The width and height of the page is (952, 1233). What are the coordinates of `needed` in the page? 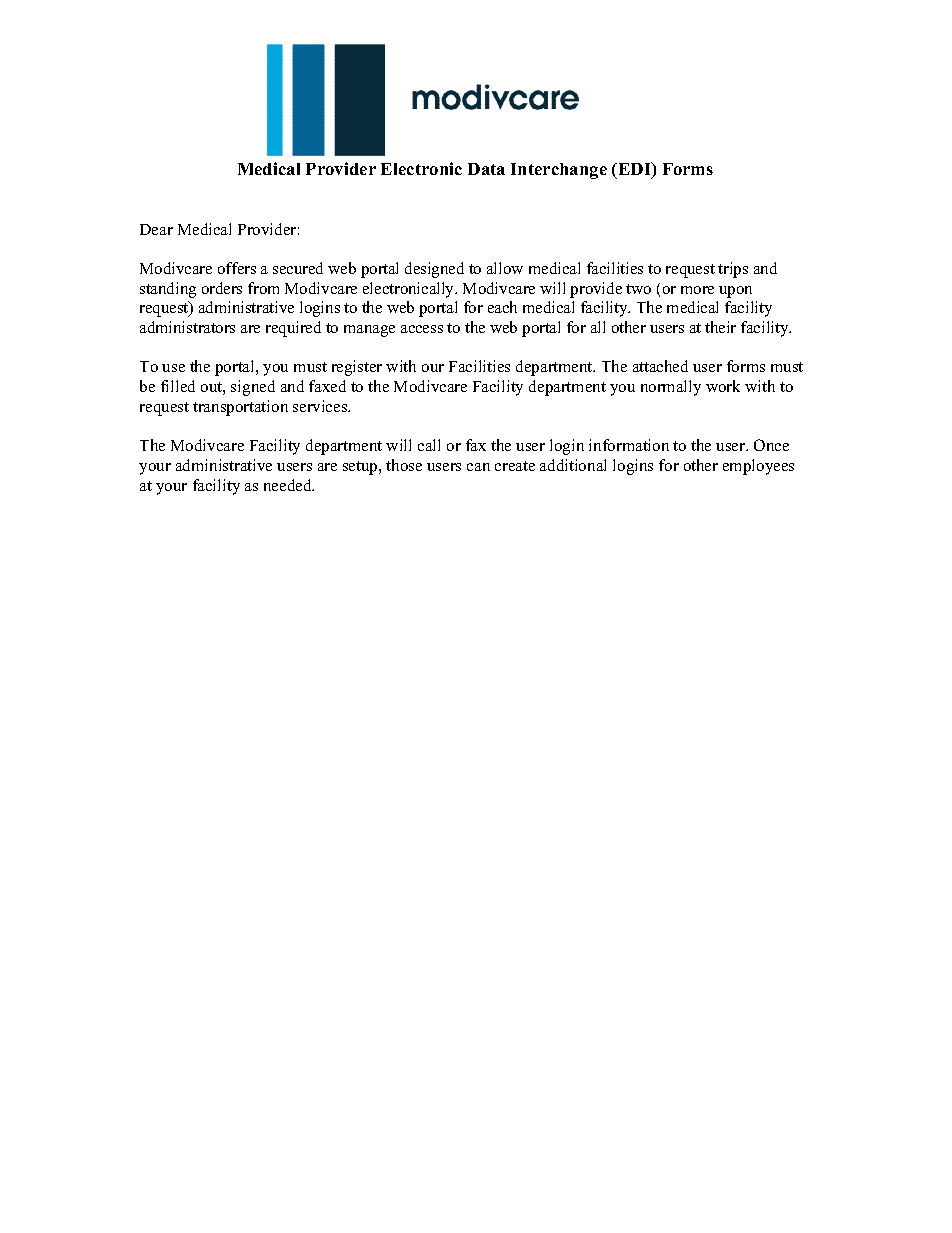 It's located at (289, 485).
